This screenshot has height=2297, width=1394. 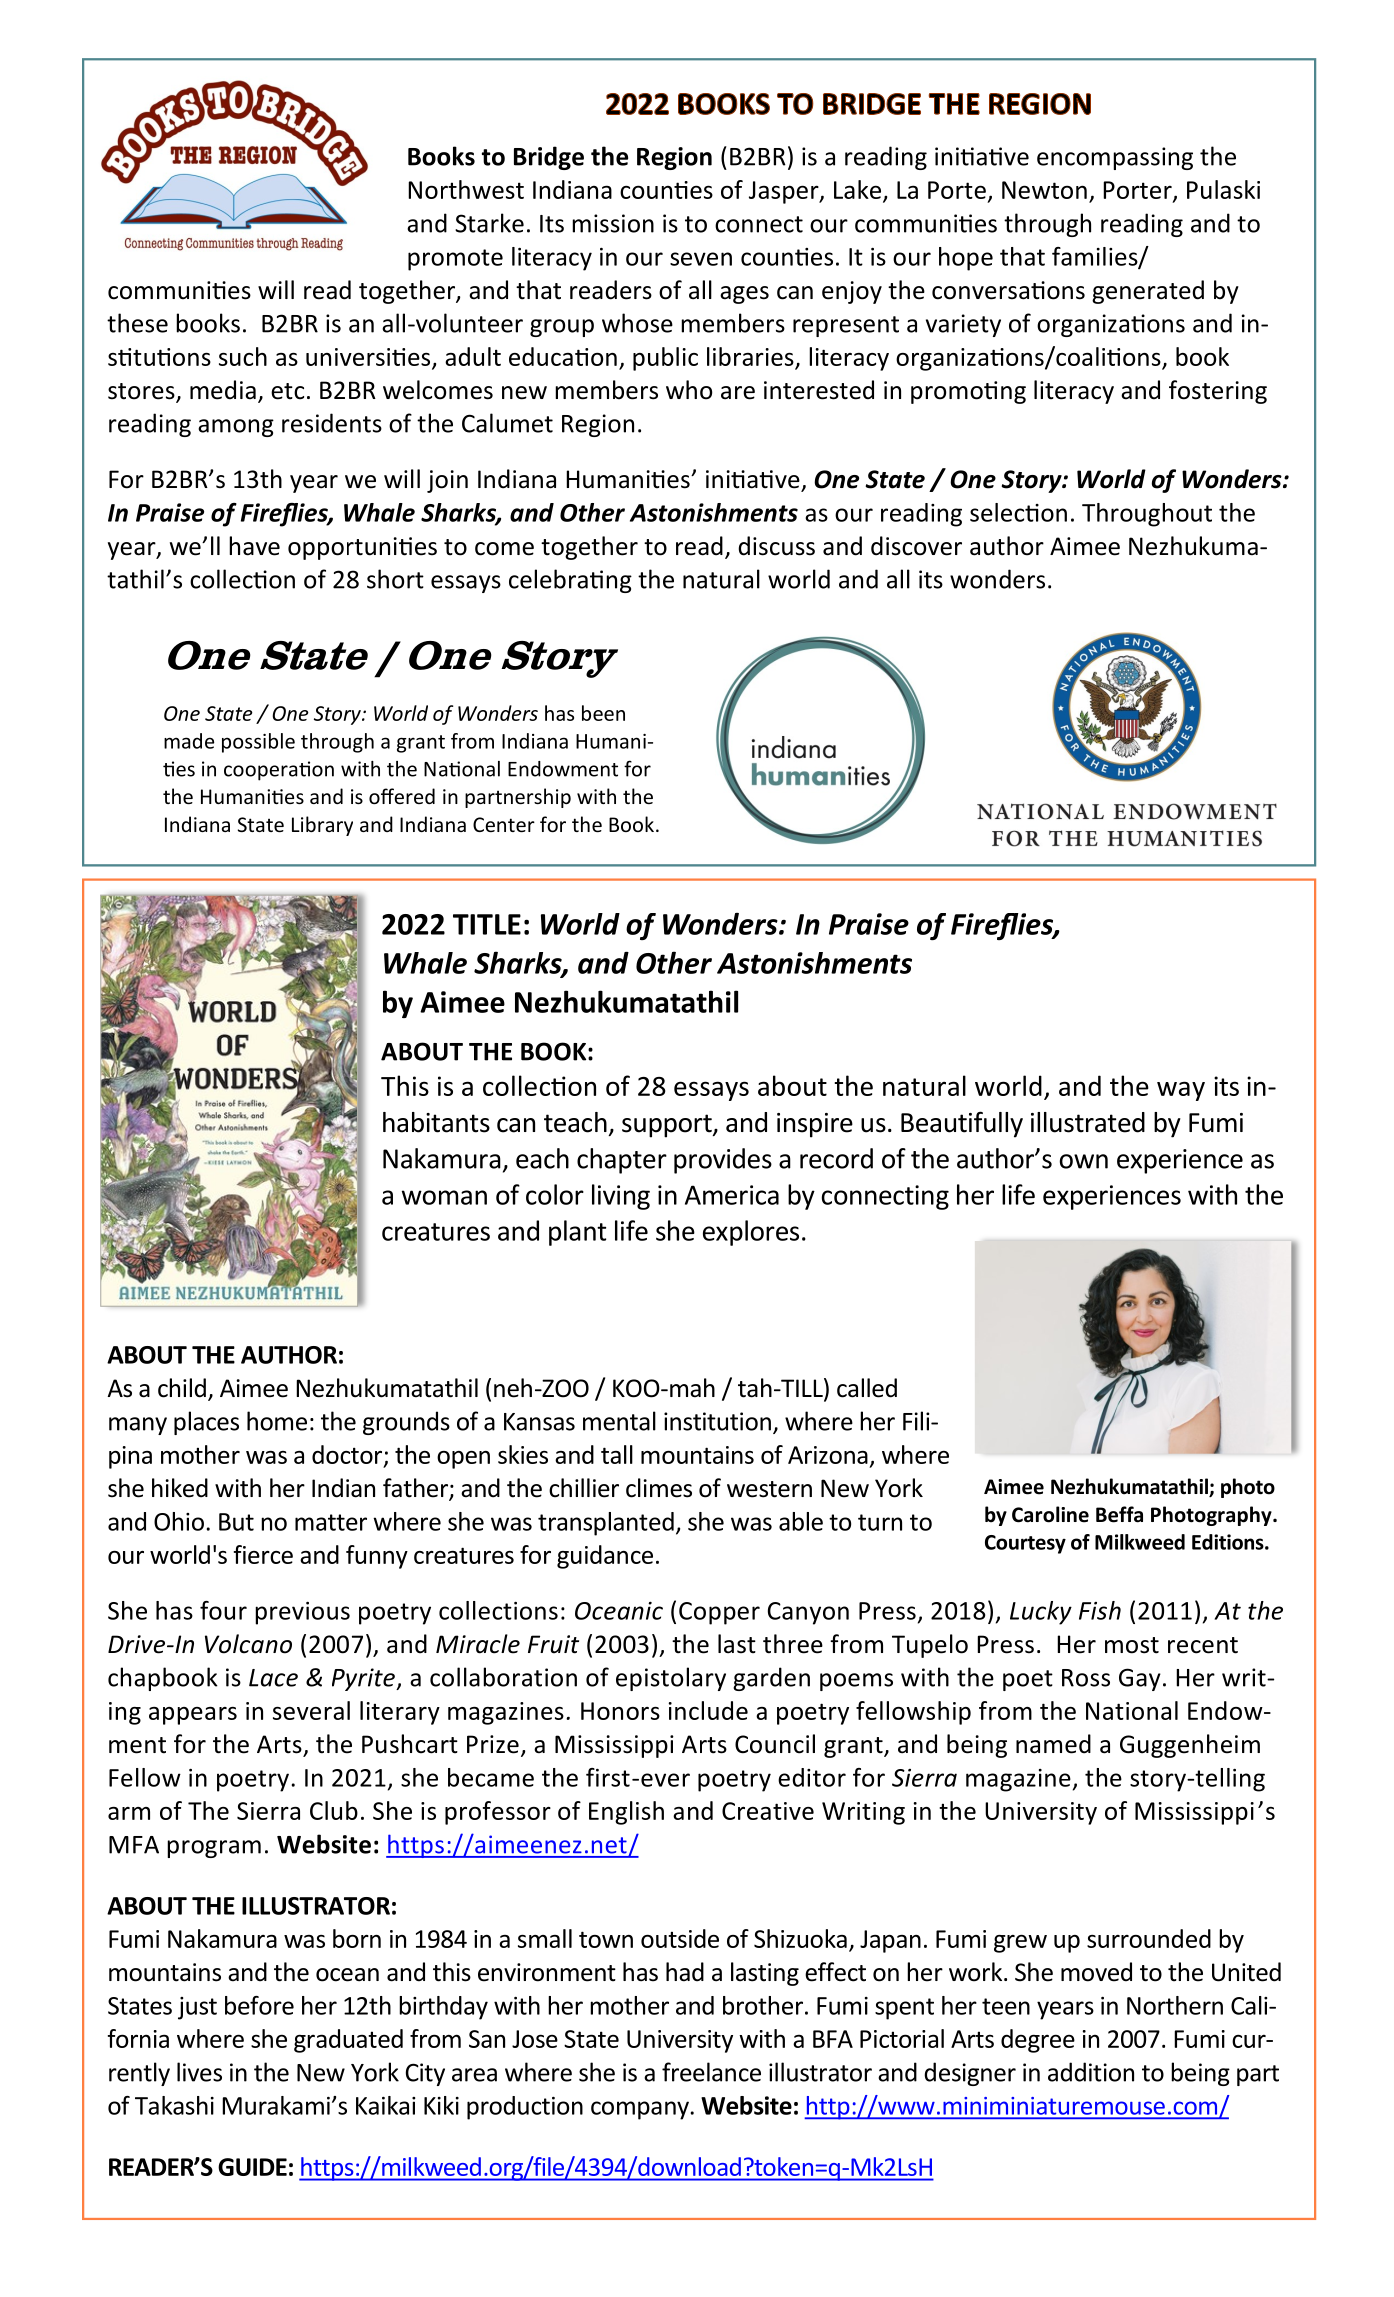 What do you see at coordinates (1088, 1122) in the screenshot?
I see `illustrated` at bounding box center [1088, 1122].
